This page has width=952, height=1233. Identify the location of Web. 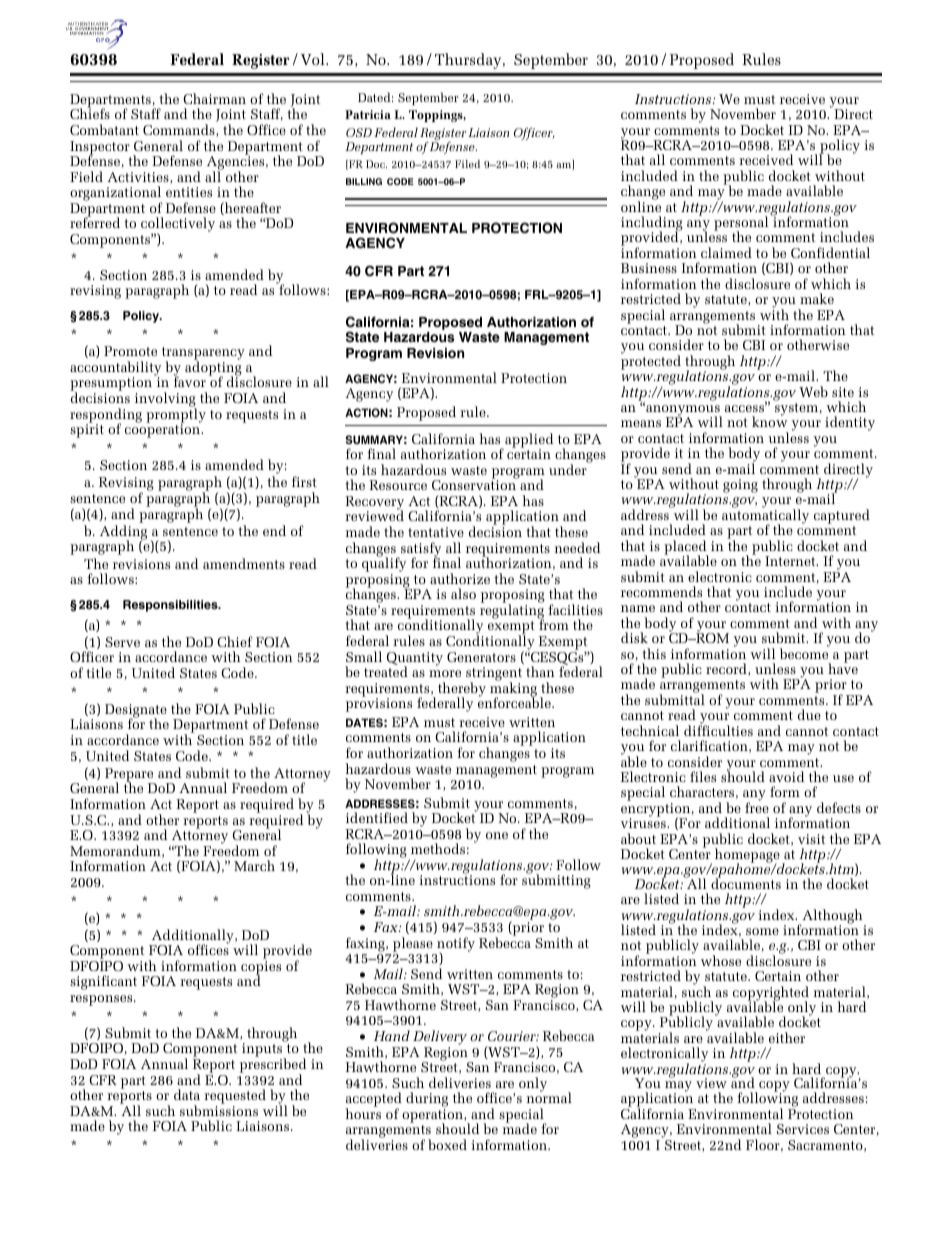
(813, 391).
